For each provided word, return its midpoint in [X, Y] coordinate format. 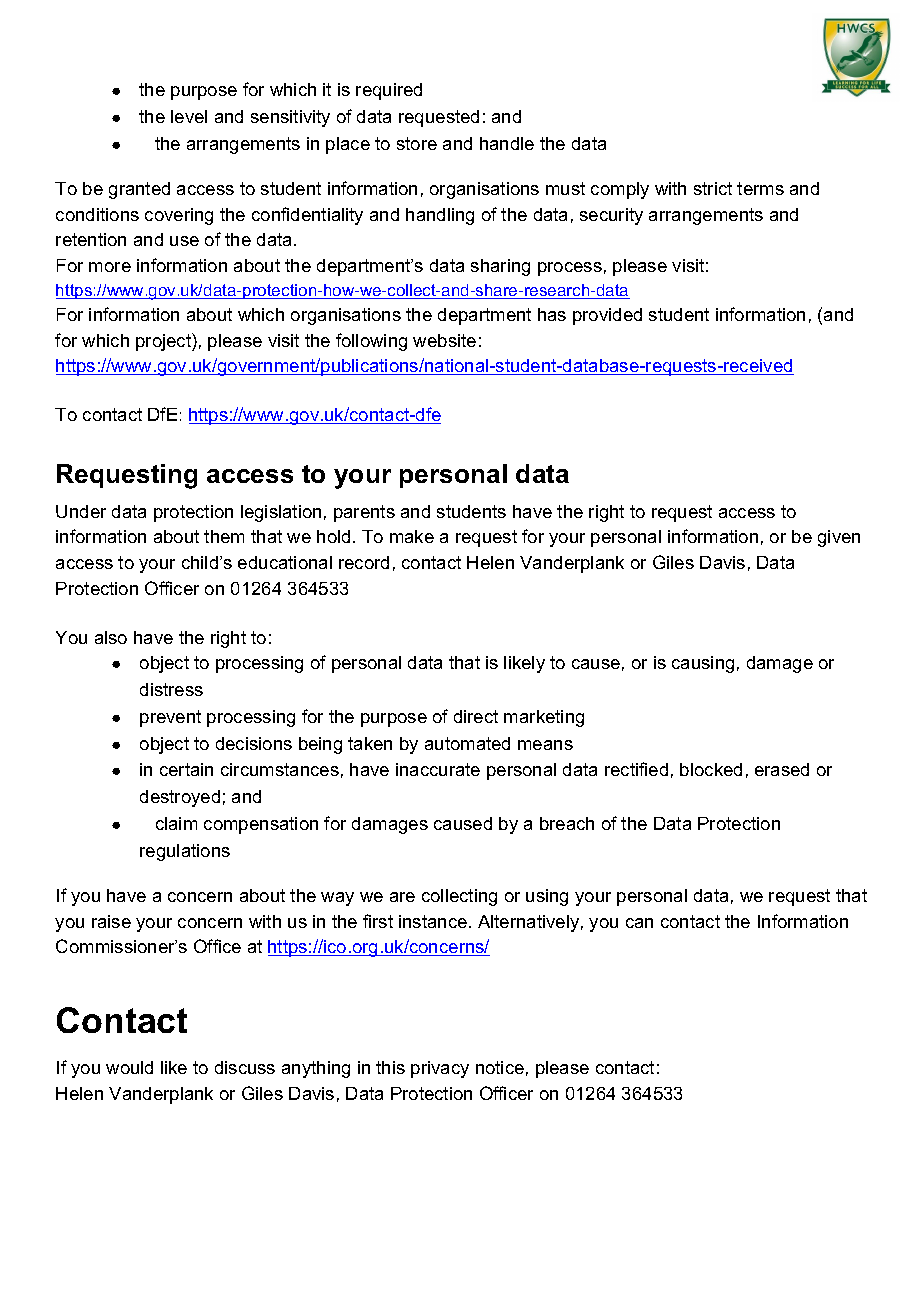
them [224, 536]
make [412, 536]
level [189, 116]
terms [760, 188]
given [839, 538]
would [129, 1067]
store [417, 143]
